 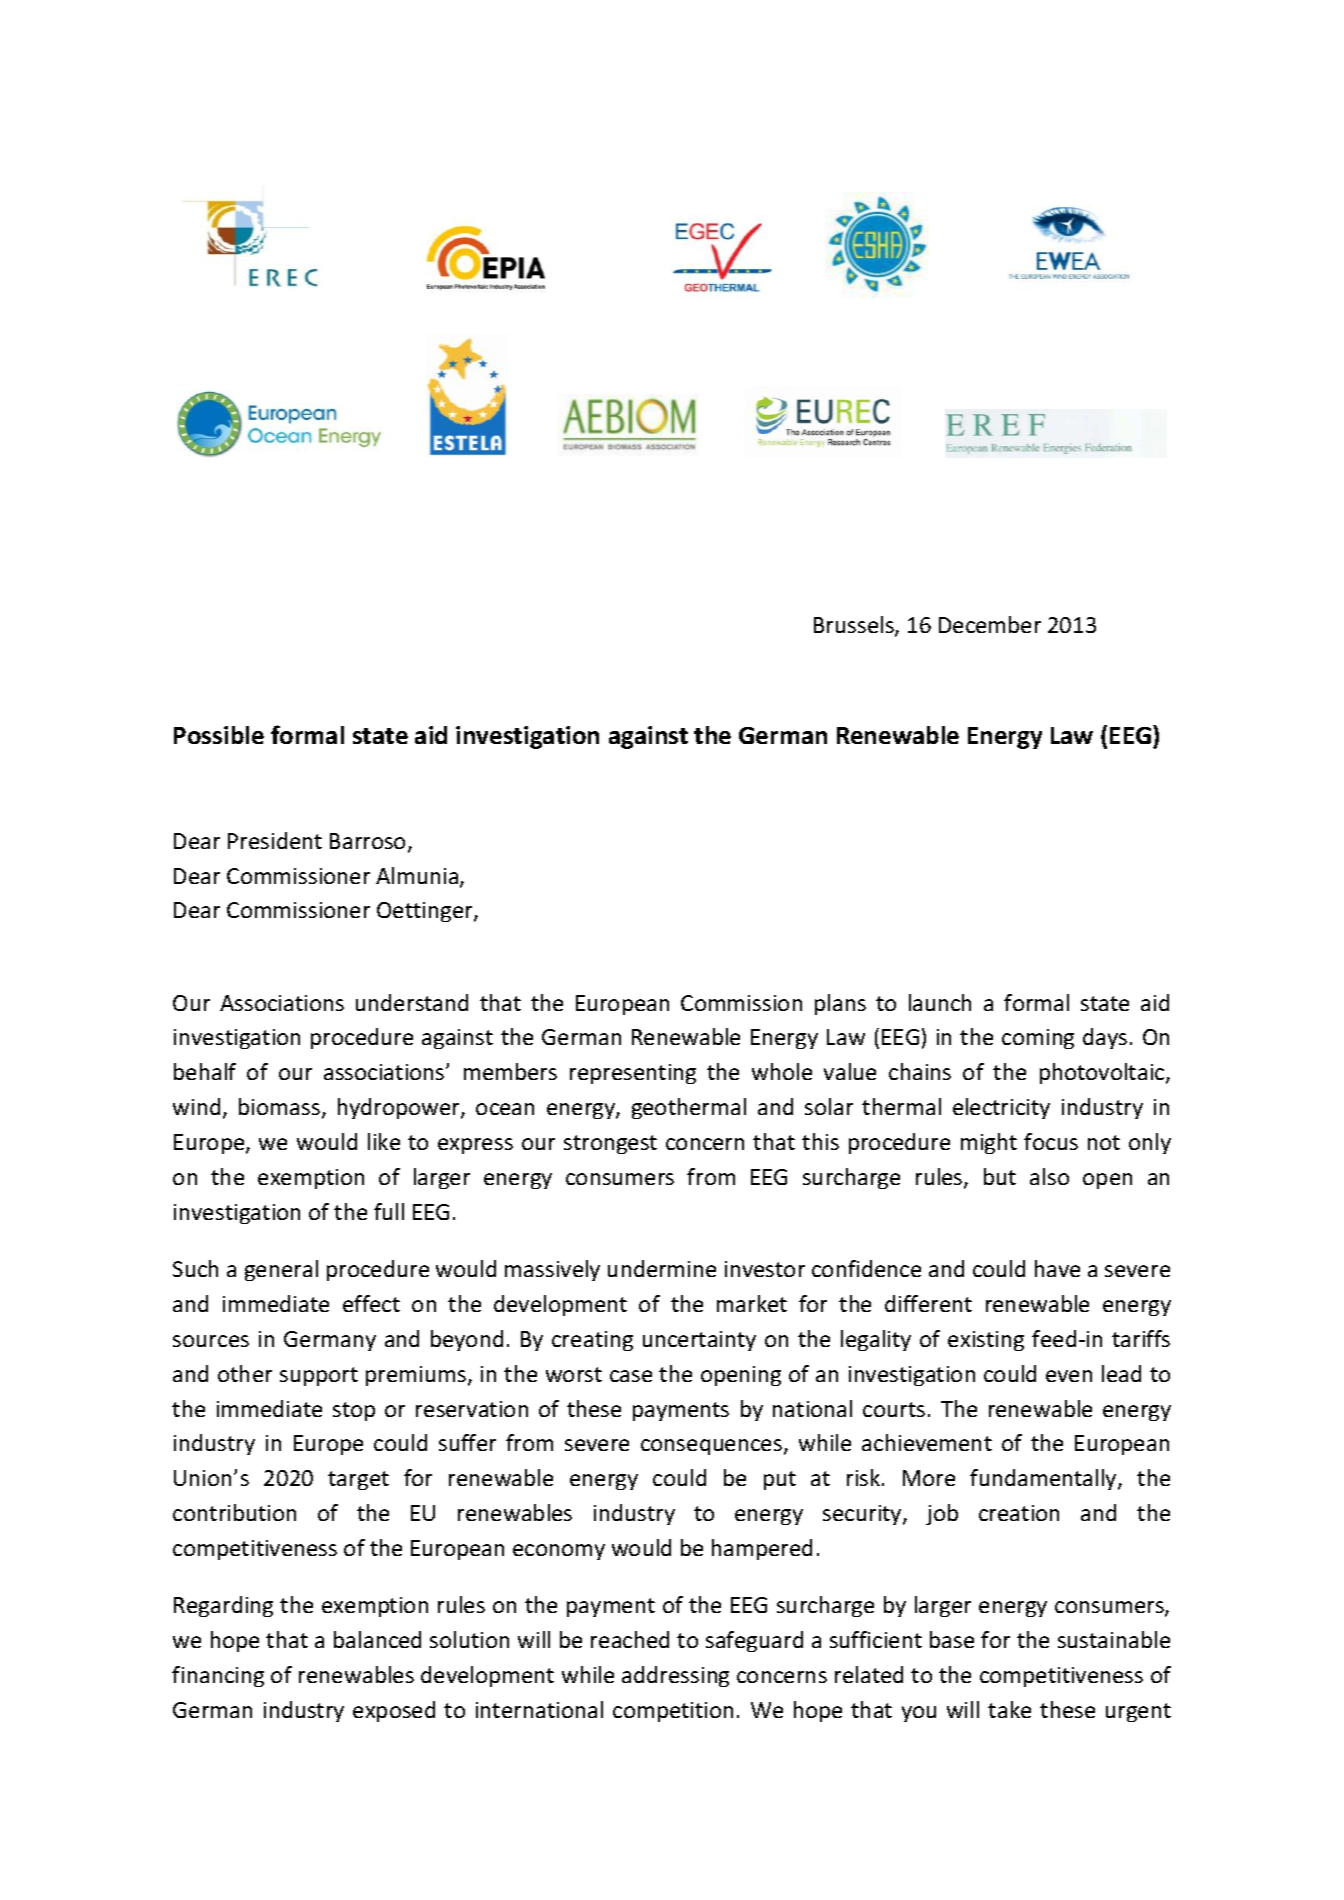 What do you see at coordinates (1049, 1176) in the screenshot?
I see `also` at bounding box center [1049, 1176].
